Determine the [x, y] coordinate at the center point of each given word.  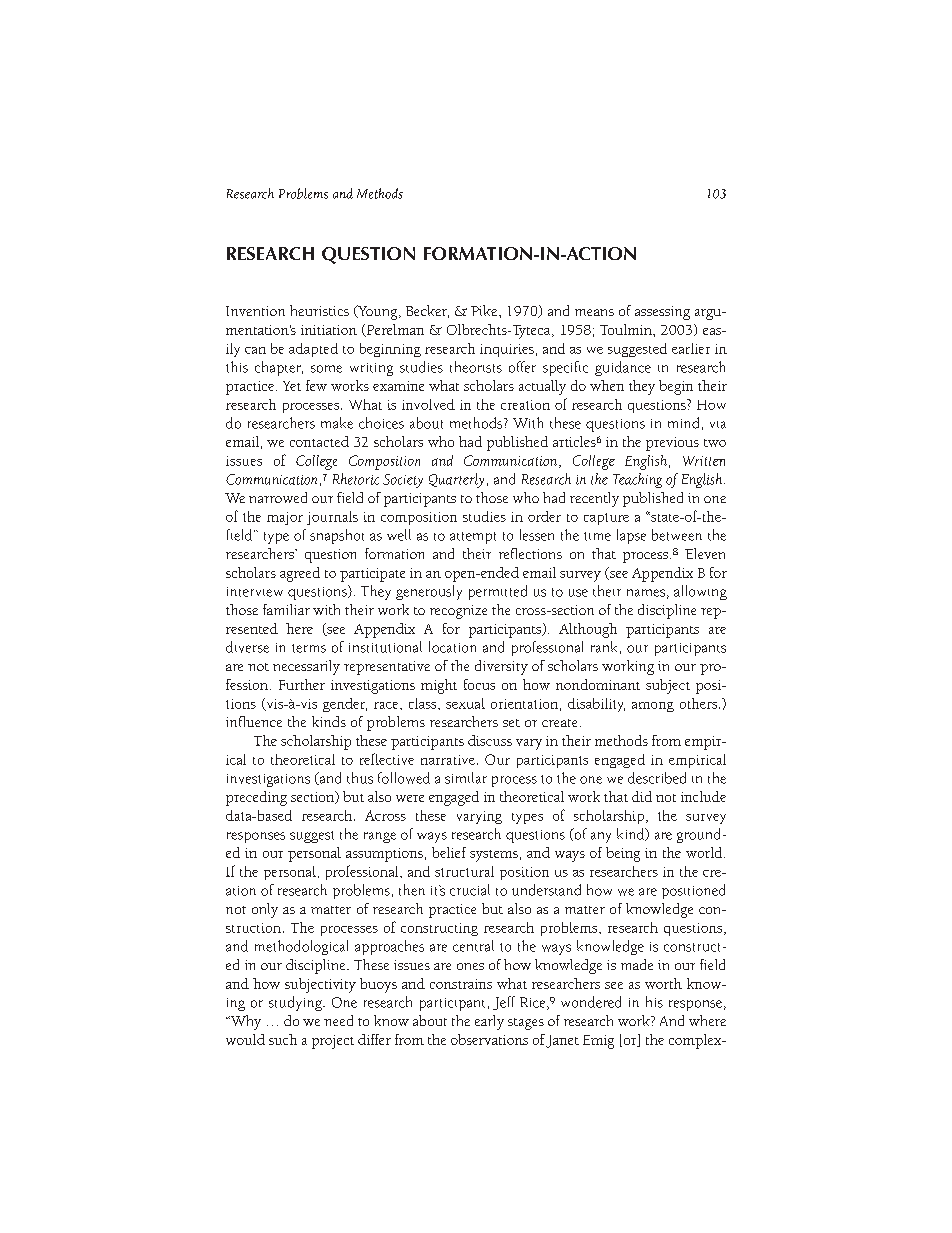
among [653, 707]
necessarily [306, 667]
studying [296, 1003]
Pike [485, 310]
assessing [662, 313]
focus [479, 684]
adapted [313, 350]
